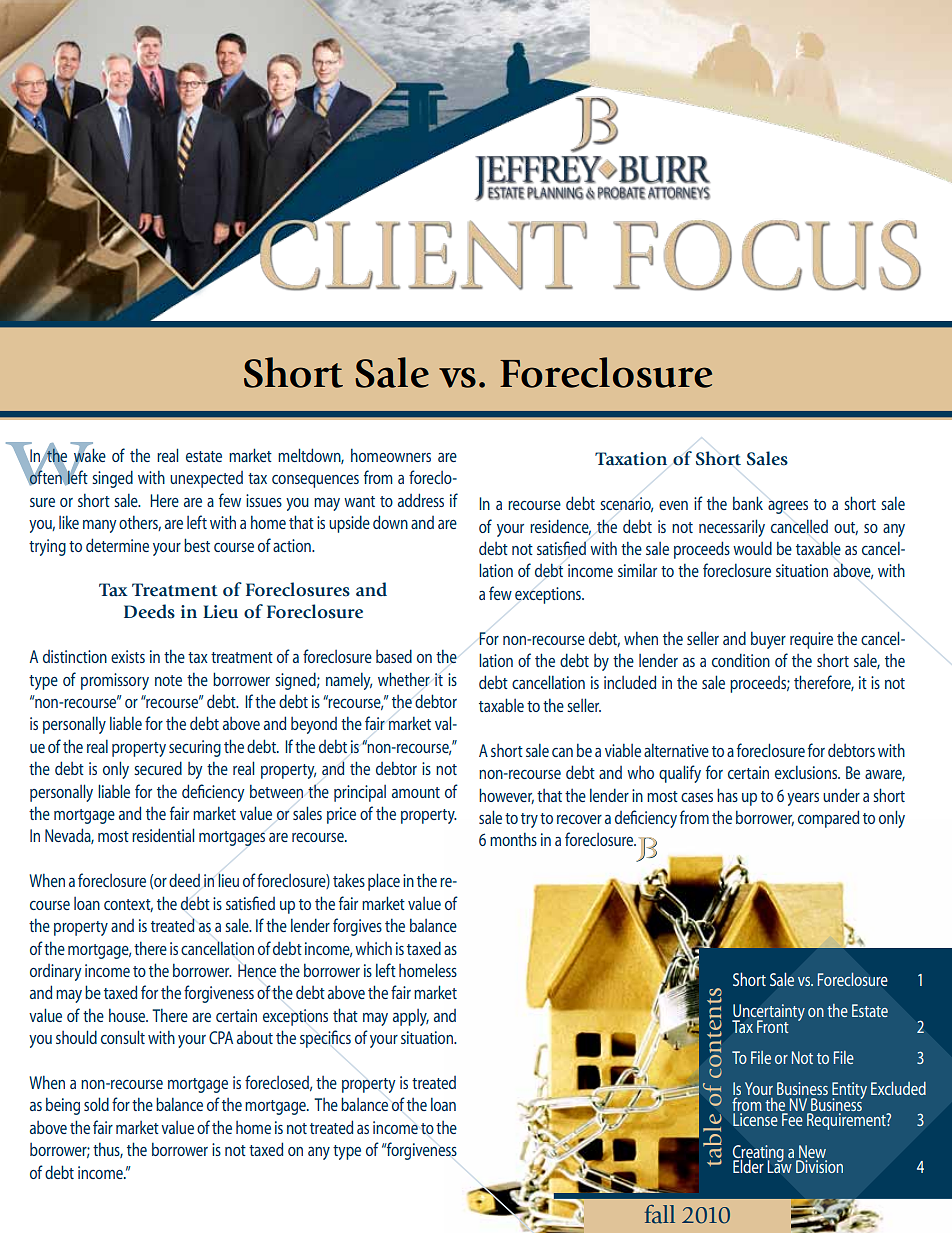  What do you see at coordinates (128, 656) in the screenshot?
I see `exists` at bounding box center [128, 656].
